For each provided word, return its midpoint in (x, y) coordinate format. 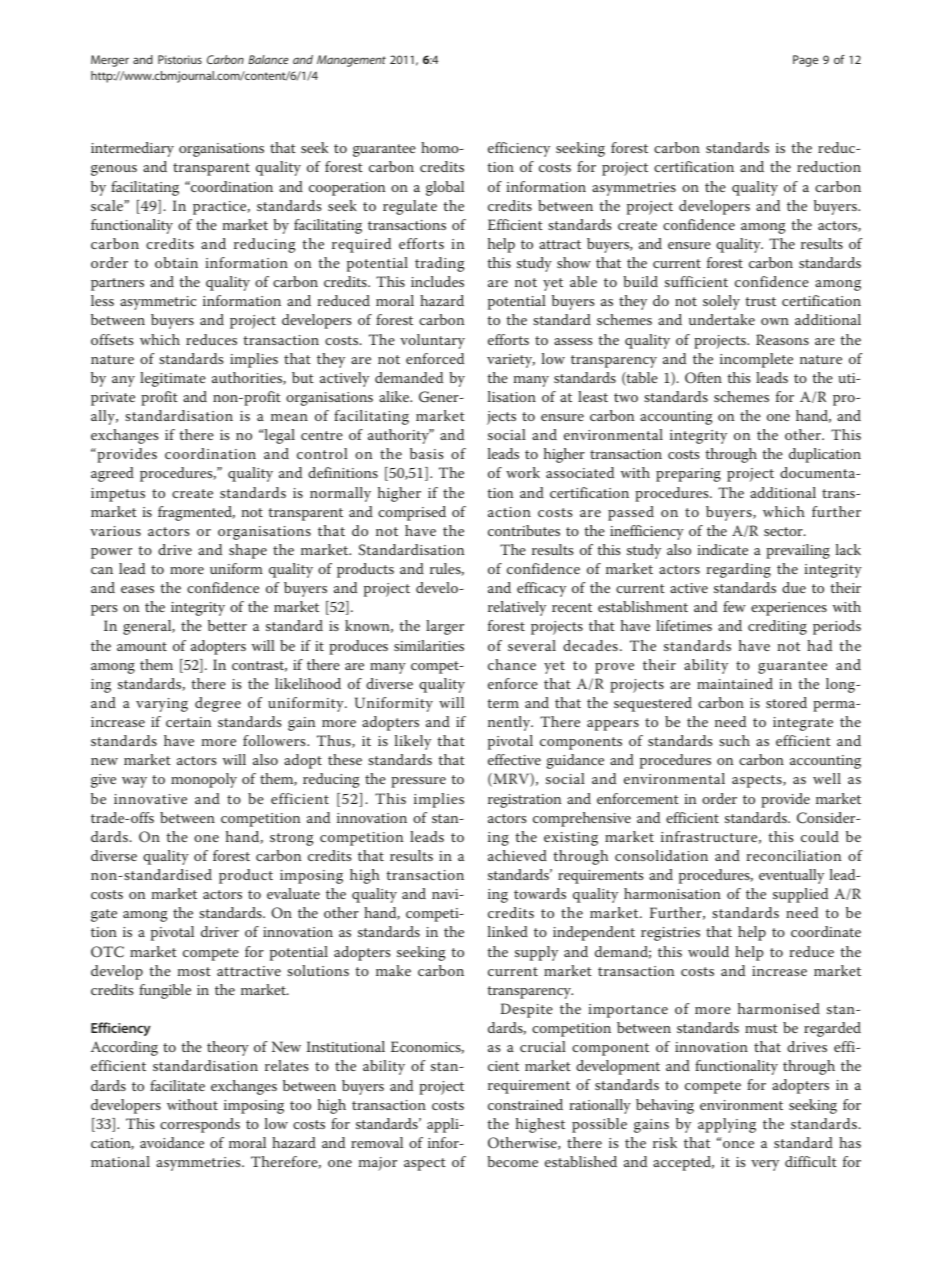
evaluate (293, 893)
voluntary (432, 341)
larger (445, 627)
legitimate (173, 379)
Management (351, 61)
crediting (777, 627)
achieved (517, 855)
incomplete (756, 360)
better (227, 625)
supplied (800, 895)
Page (805, 61)
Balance (268, 59)
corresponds (200, 1125)
